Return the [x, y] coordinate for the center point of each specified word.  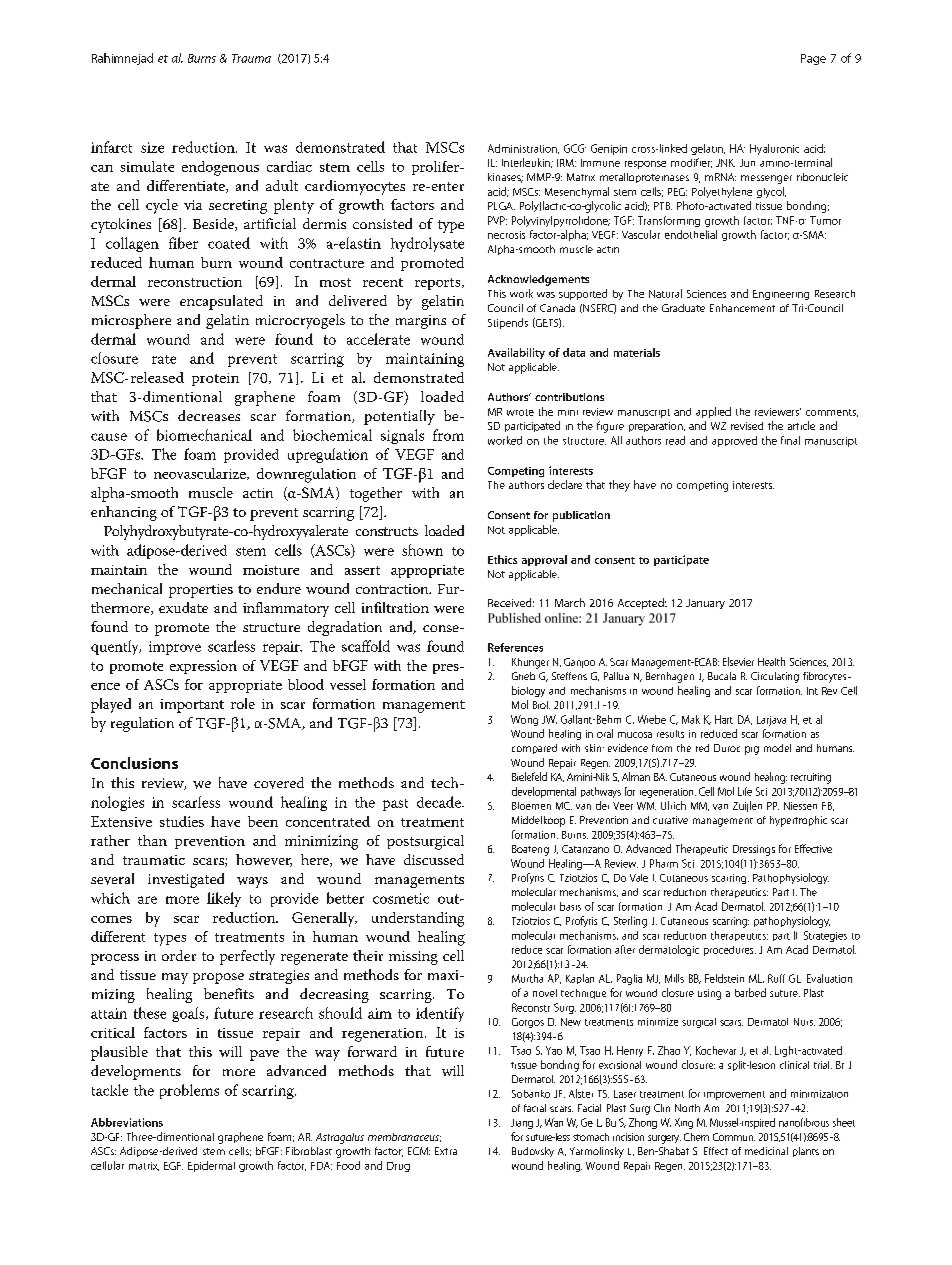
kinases [505, 178]
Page [813, 59]
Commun [734, 1137]
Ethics [502, 559]
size [152, 147]
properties [201, 591]
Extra [446, 1151]
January [705, 604]
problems [189, 1091]
